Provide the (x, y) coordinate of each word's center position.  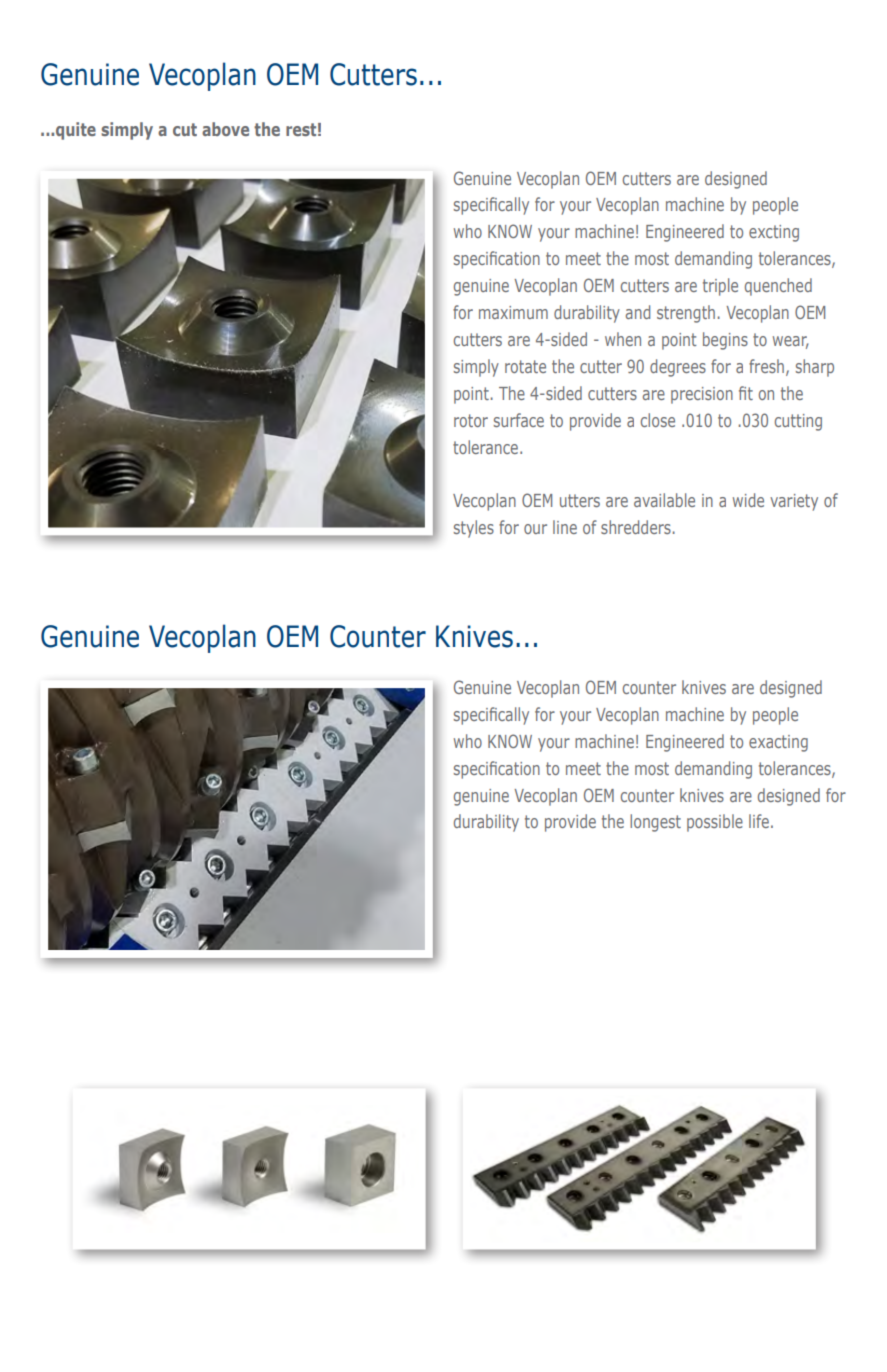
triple (720, 287)
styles (474, 529)
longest (655, 823)
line (565, 527)
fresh (766, 366)
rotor (471, 420)
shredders (636, 527)
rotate (525, 366)
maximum (513, 312)
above (225, 129)
